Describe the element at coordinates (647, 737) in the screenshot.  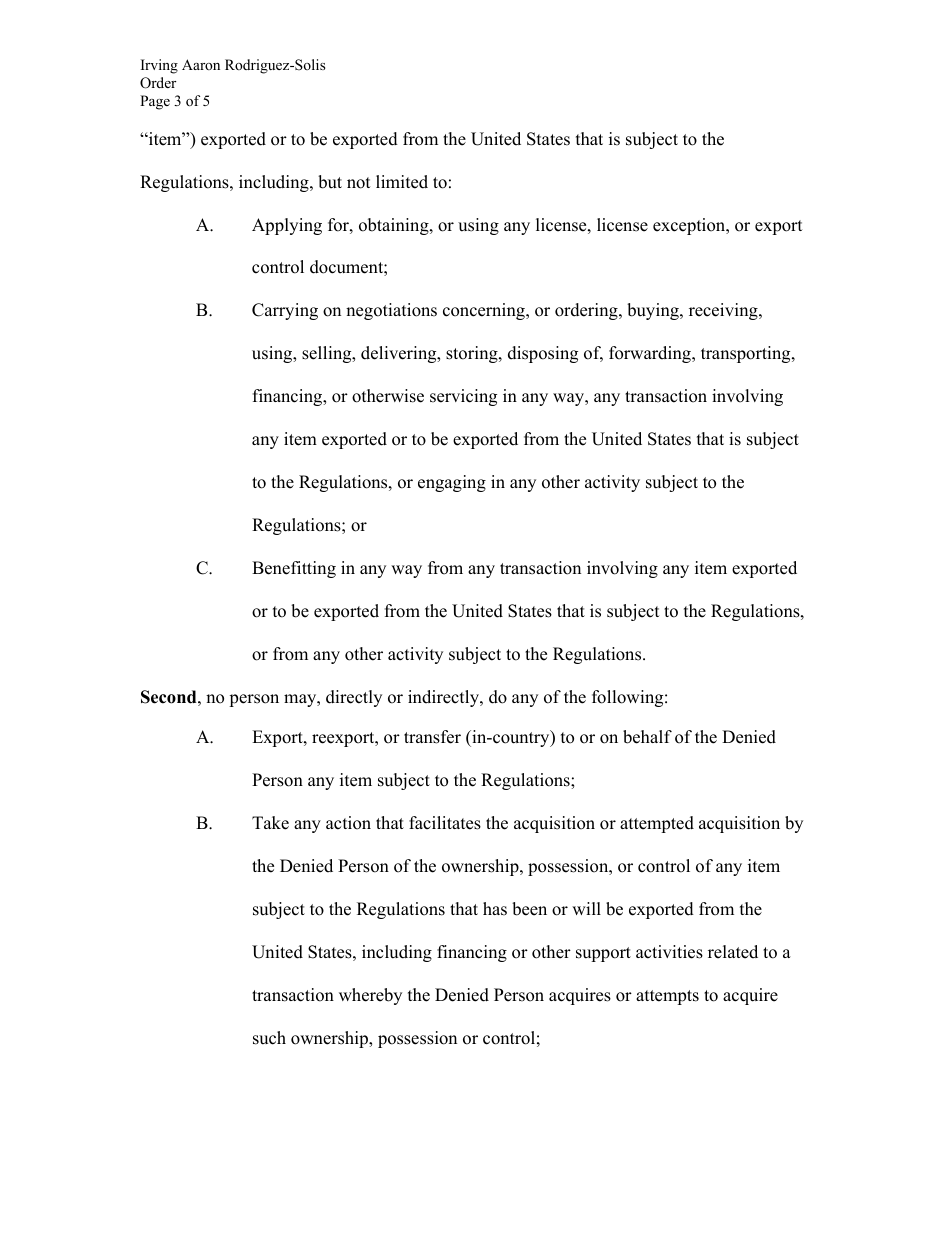
I see `behalf` at that location.
